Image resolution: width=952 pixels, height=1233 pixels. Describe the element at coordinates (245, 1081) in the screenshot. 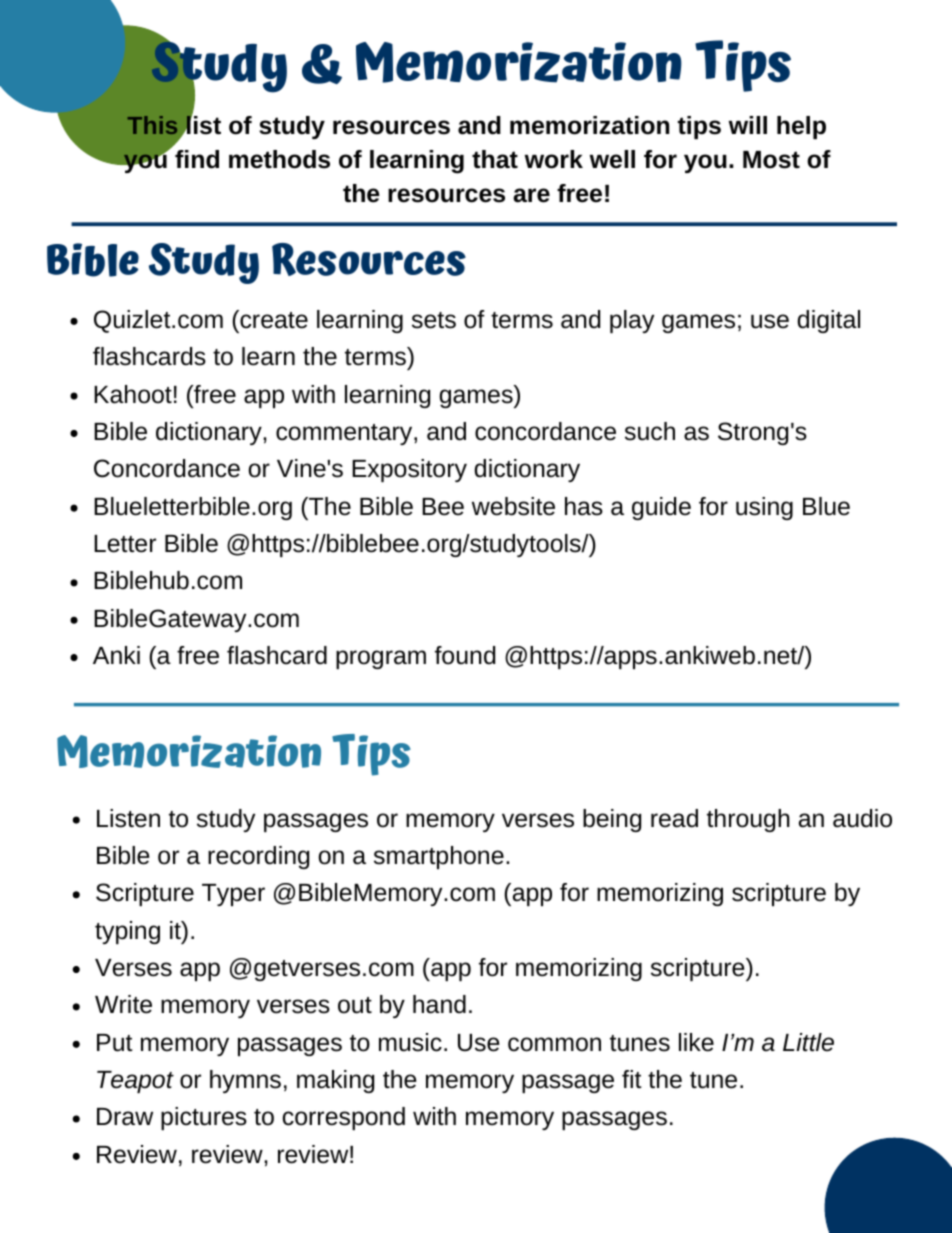

I see `hymns` at that location.
